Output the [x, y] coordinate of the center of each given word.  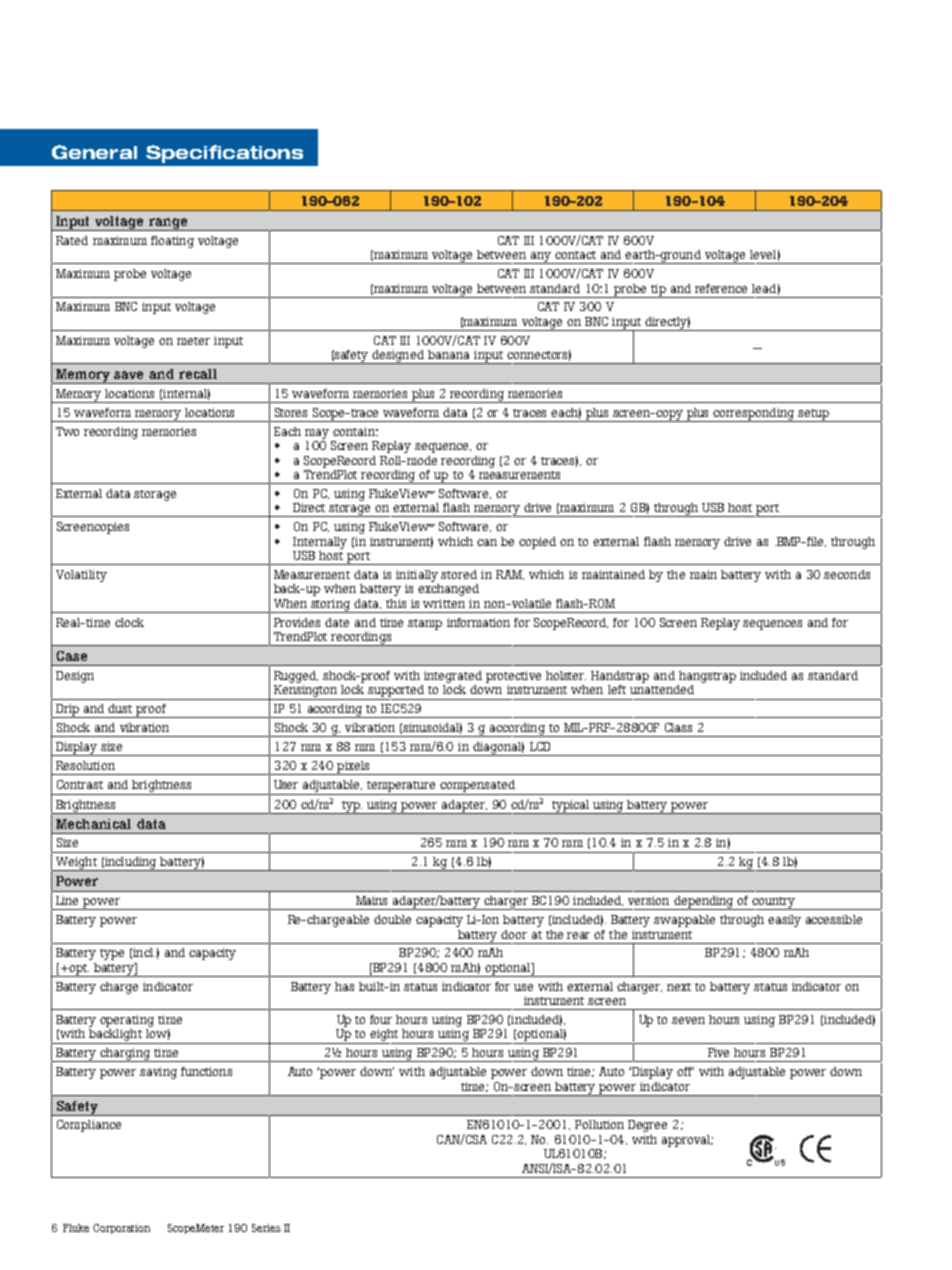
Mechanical [93, 824]
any [541, 258]
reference [721, 288]
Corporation [121, 1229]
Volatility [81, 576]
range [168, 224]
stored [459, 574]
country [774, 903]
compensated [477, 786]
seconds [847, 574]
